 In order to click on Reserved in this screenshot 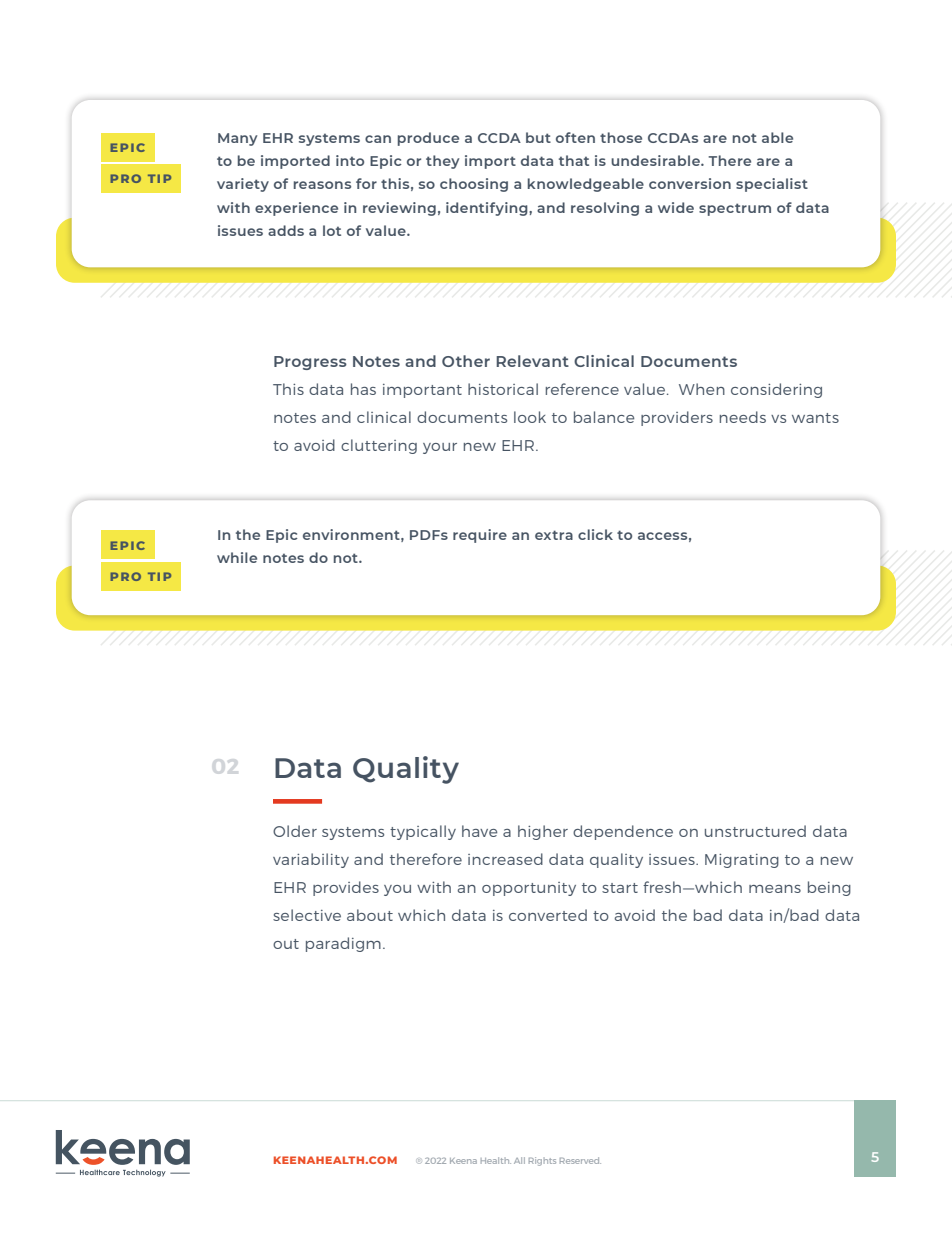, I will do `click(580, 1160)`.
